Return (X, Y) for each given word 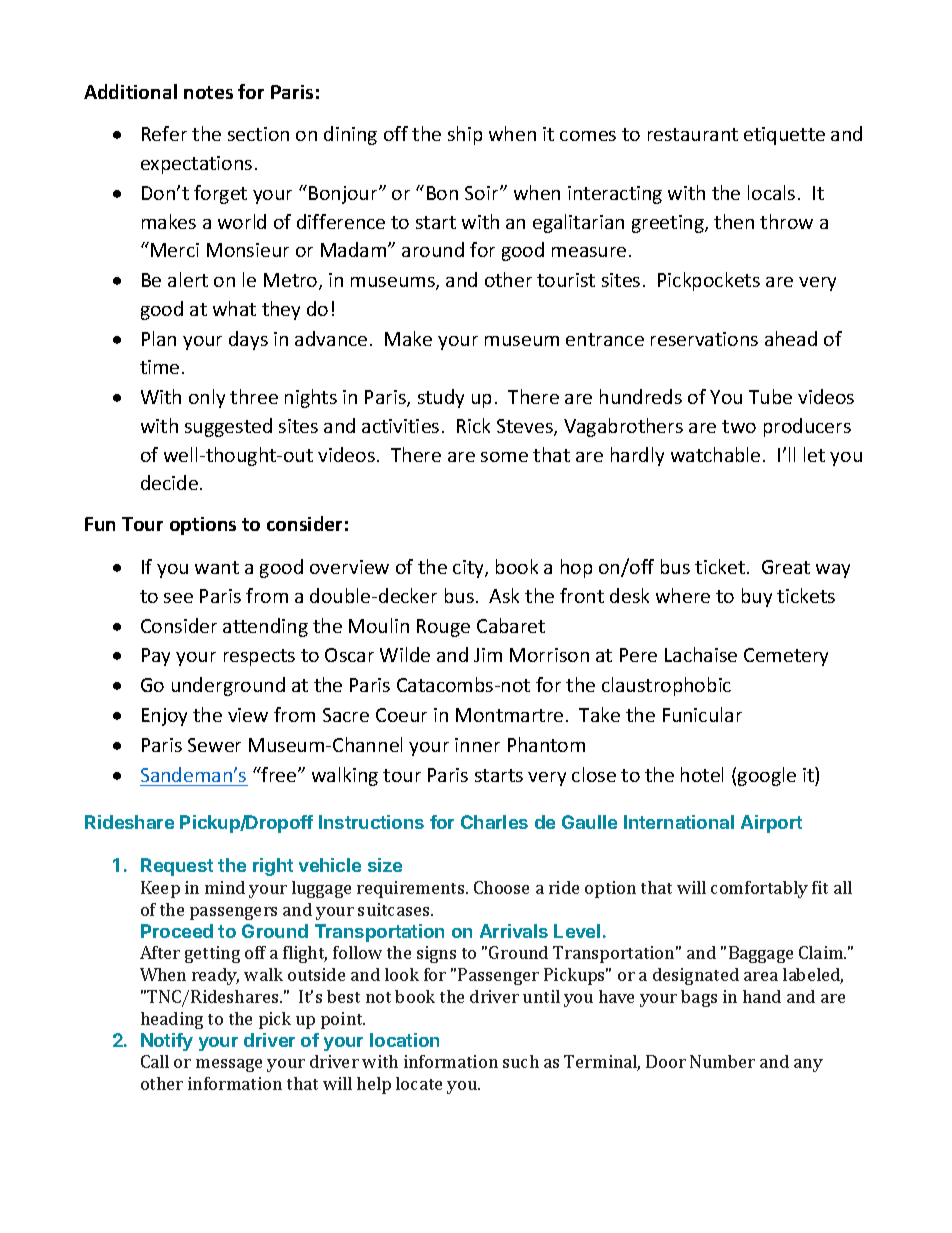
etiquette (784, 136)
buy (757, 597)
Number (722, 1061)
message (229, 1065)
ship (465, 135)
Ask (504, 595)
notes (208, 92)
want (217, 567)
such (521, 1061)
